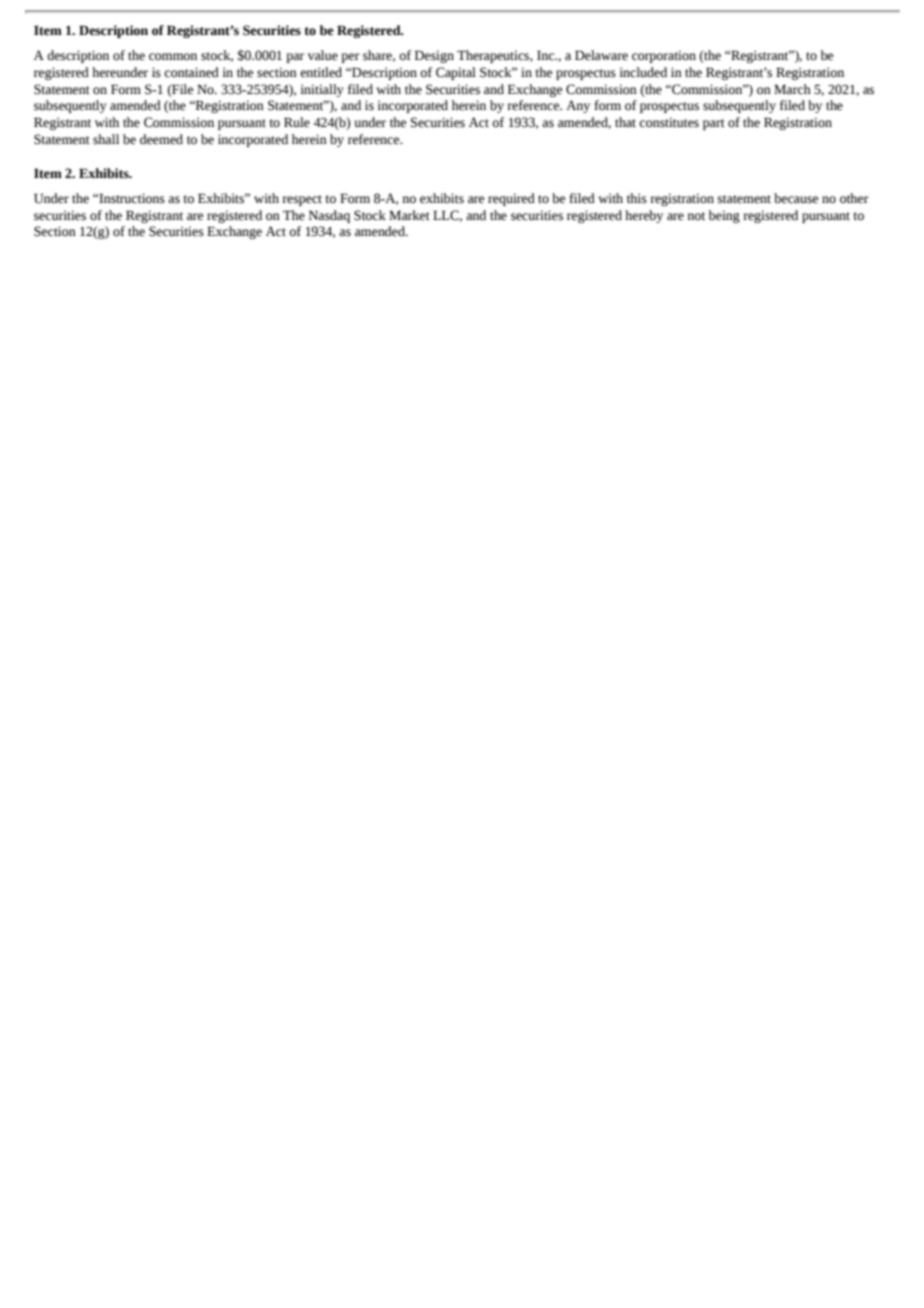 The width and height of the image is (924, 1308). I want to click on common, so click(173, 57).
